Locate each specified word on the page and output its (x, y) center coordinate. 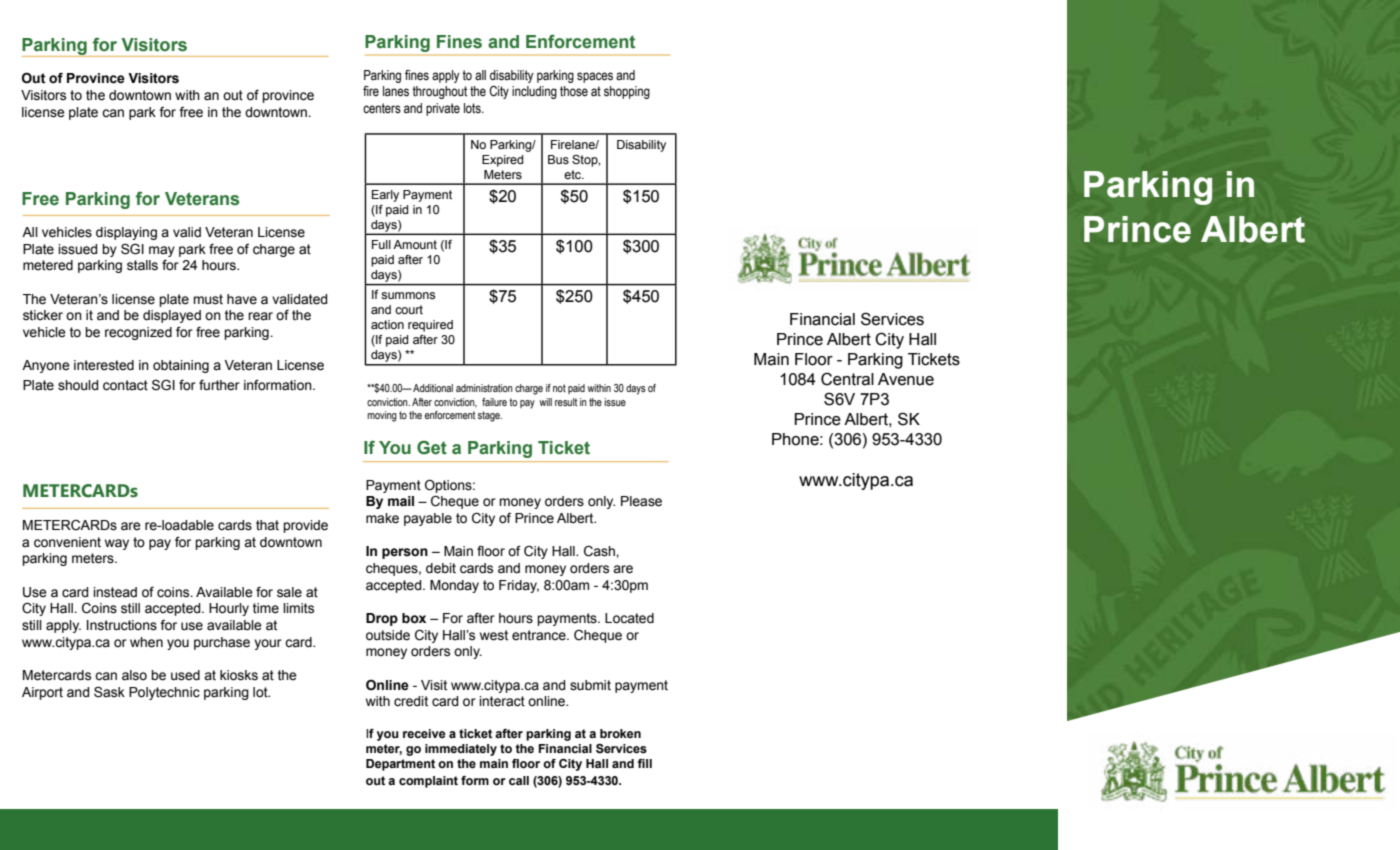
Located (629, 618)
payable (428, 519)
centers (382, 108)
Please (641, 501)
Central (847, 379)
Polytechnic (164, 693)
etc (573, 174)
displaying (126, 233)
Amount (415, 244)
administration (484, 388)
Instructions (122, 625)
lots (473, 108)
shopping (627, 92)
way (117, 544)
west (494, 635)
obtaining (181, 366)
